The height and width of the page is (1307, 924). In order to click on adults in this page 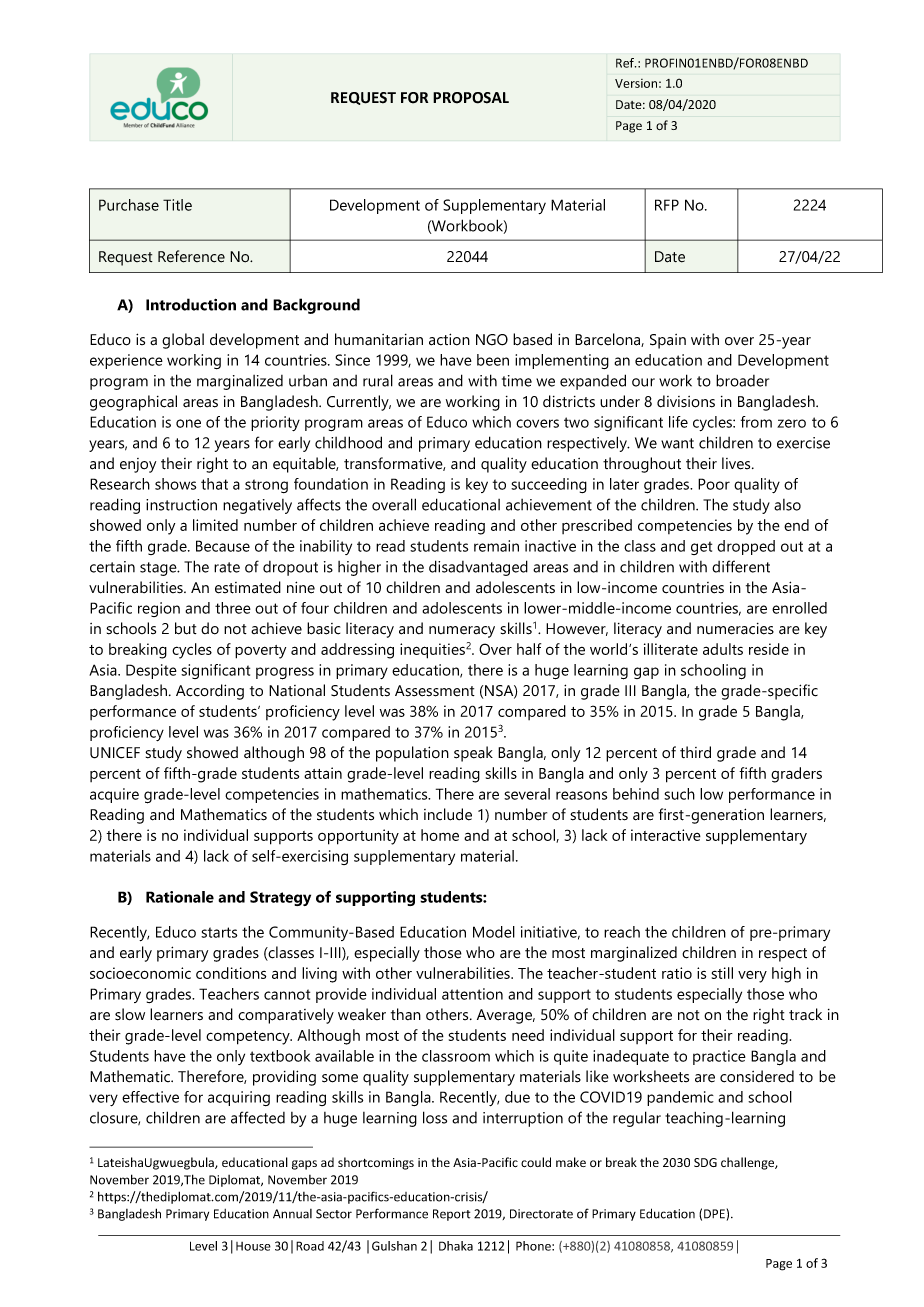, I will do `click(723, 649)`.
